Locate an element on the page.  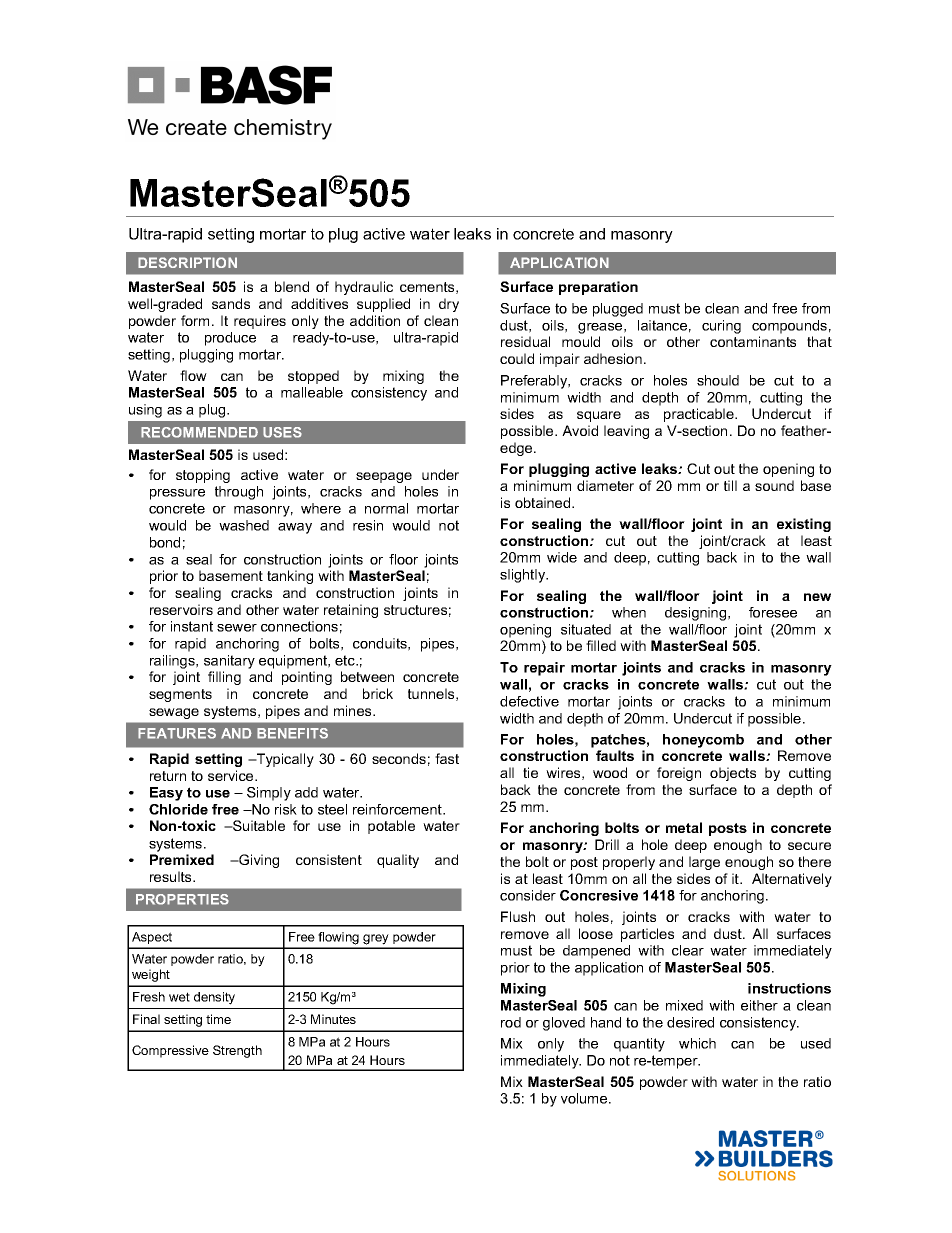
metal is located at coordinates (684, 827).
